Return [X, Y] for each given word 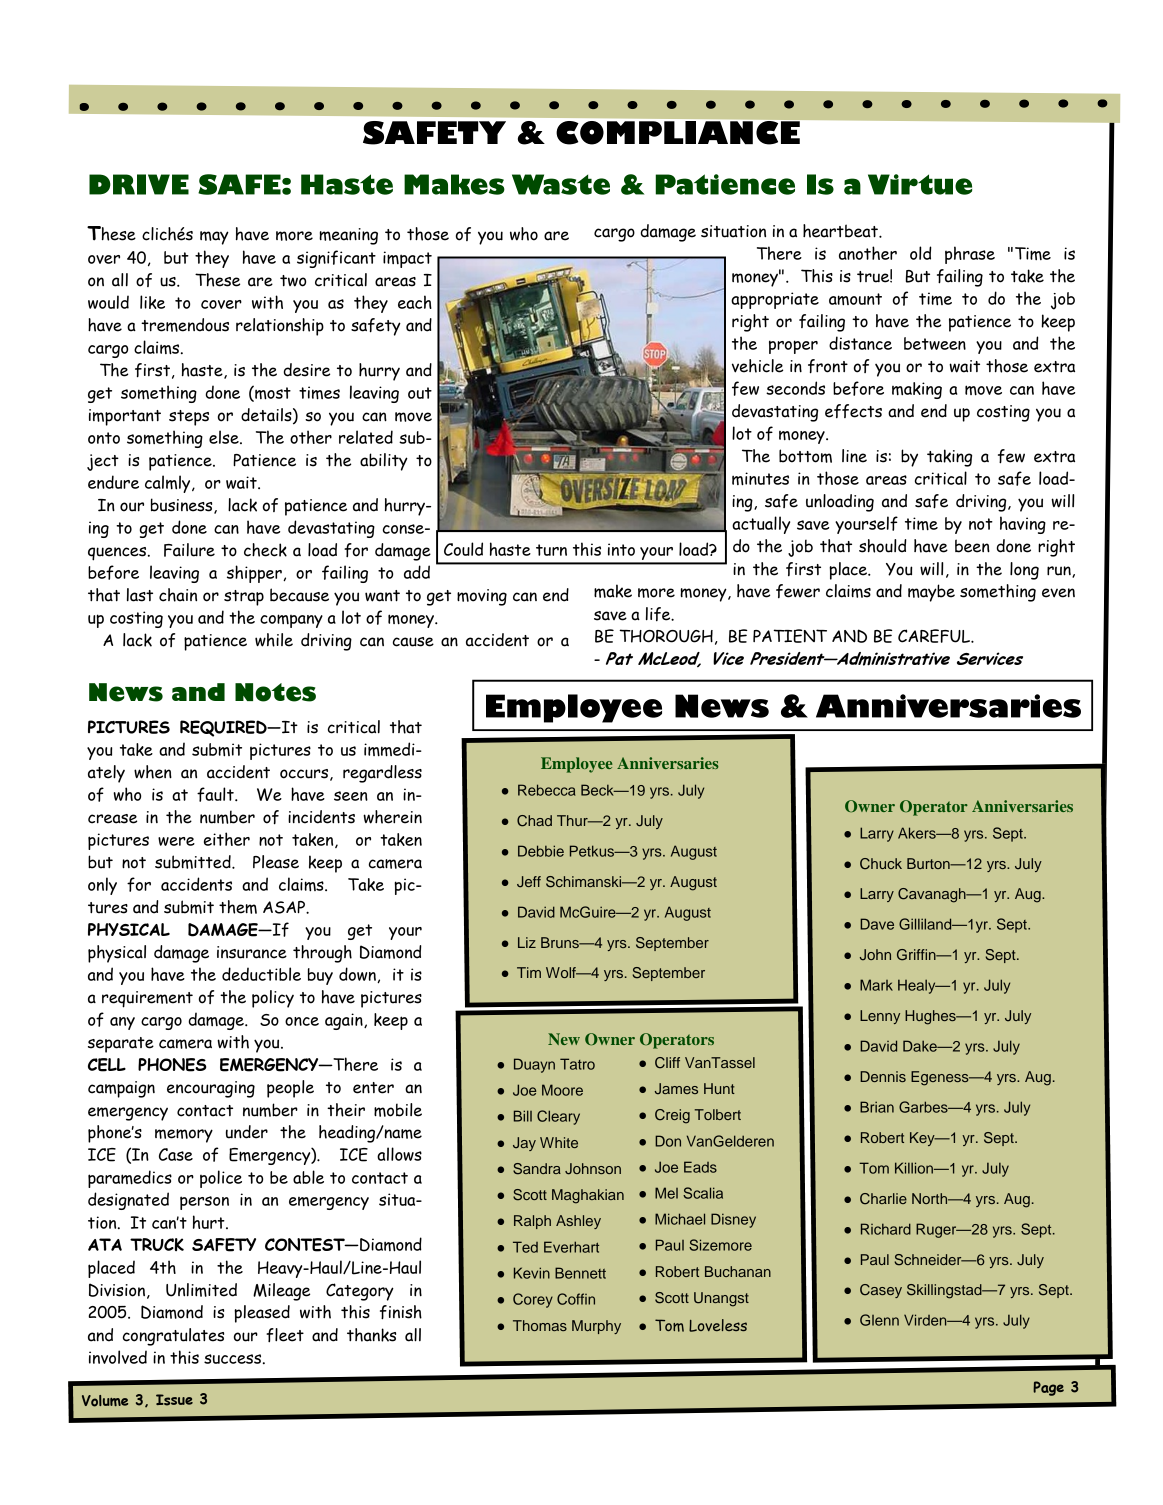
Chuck [881, 864]
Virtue [920, 184]
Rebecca [547, 790]
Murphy [596, 1327]
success [234, 1359]
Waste [561, 184]
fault [216, 794]
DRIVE [139, 184]
